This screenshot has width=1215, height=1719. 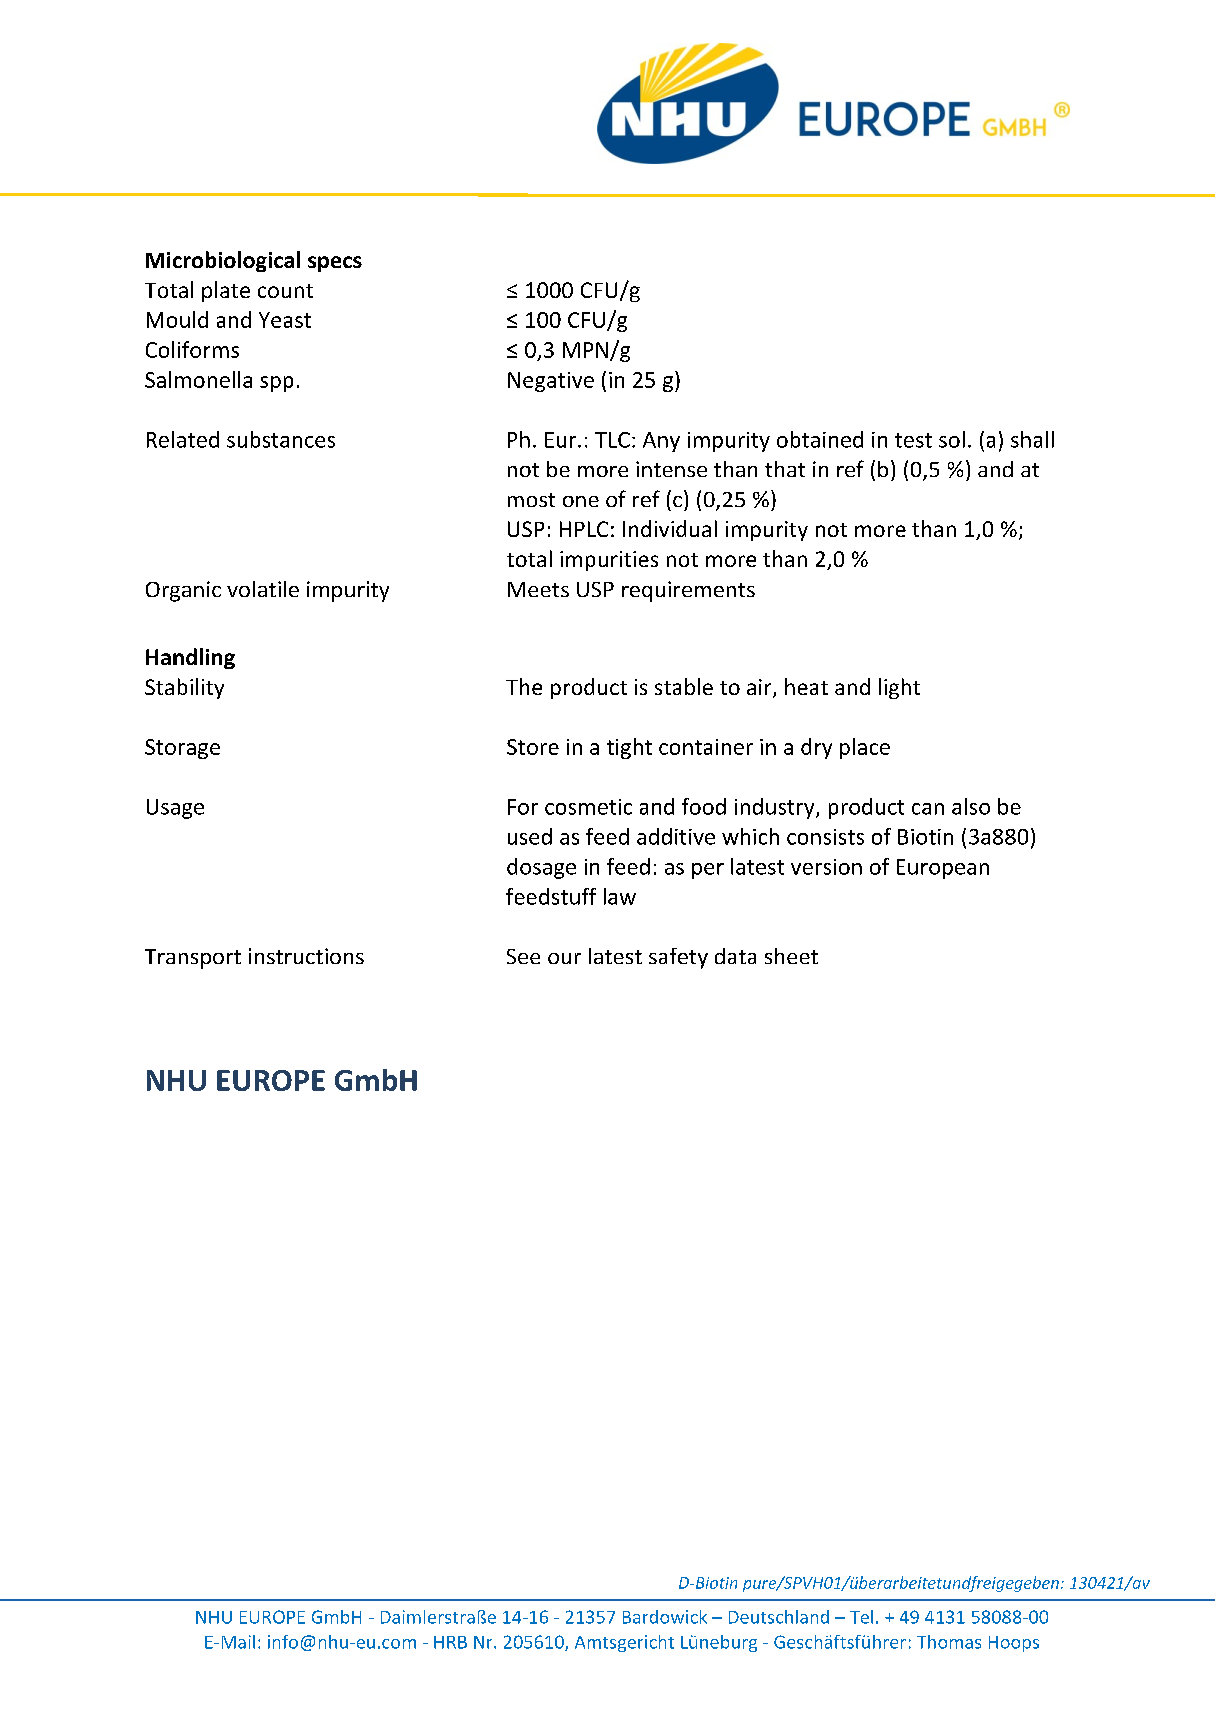 I want to click on light, so click(x=899, y=688).
